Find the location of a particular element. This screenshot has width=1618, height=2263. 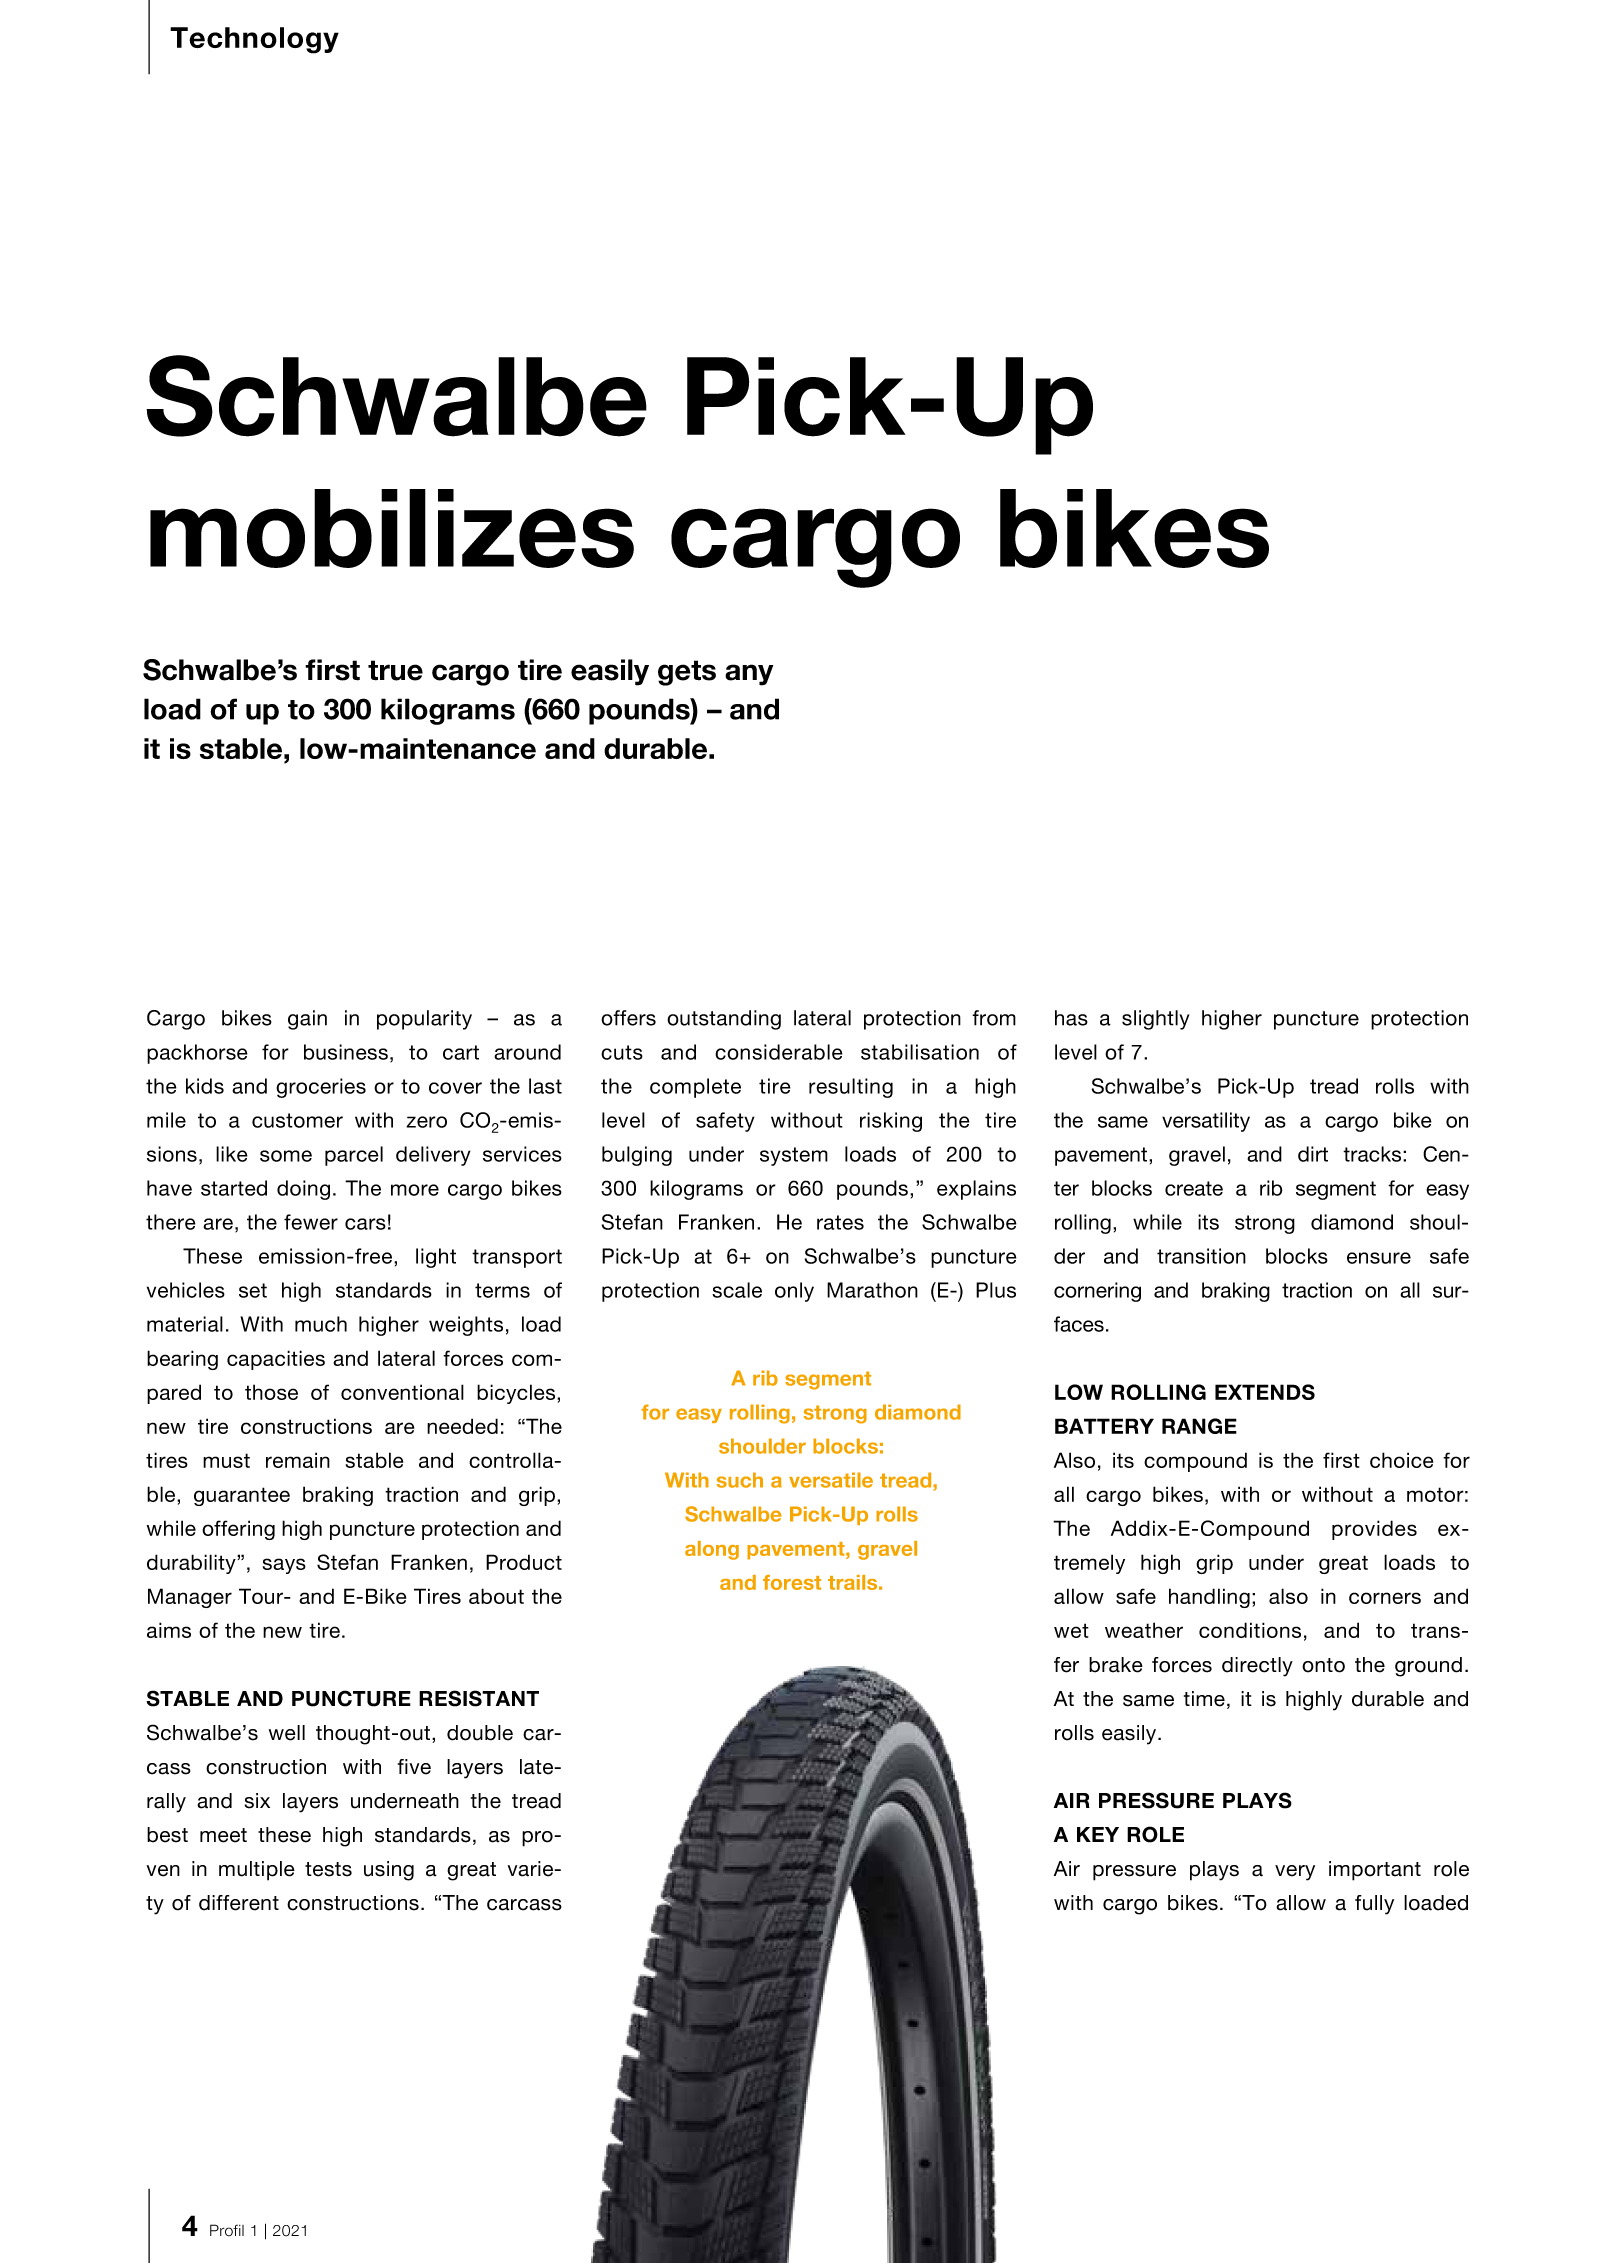

Technology is located at coordinates (254, 40).
